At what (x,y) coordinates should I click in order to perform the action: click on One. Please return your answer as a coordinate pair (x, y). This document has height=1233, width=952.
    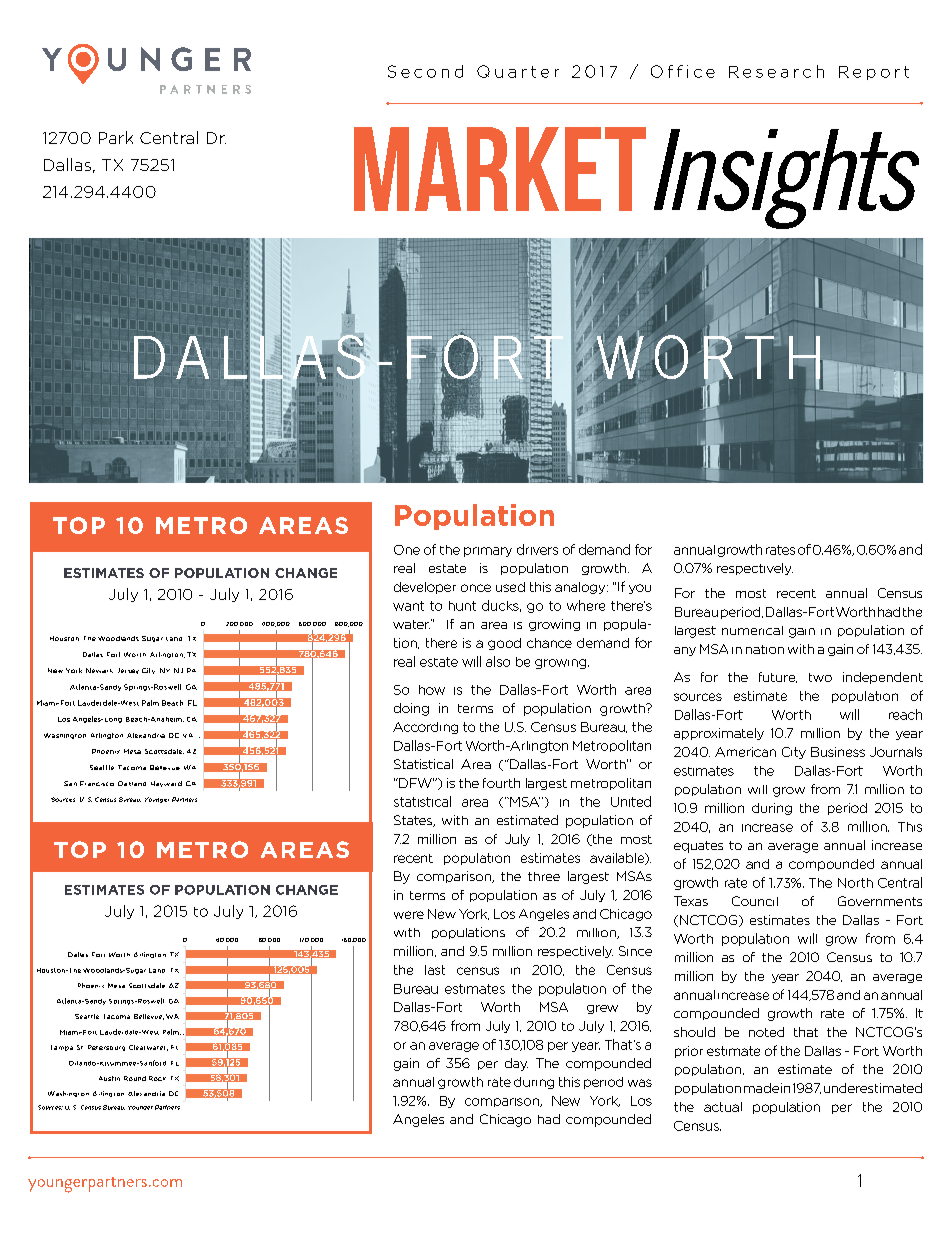
    Looking at the image, I should click on (407, 550).
